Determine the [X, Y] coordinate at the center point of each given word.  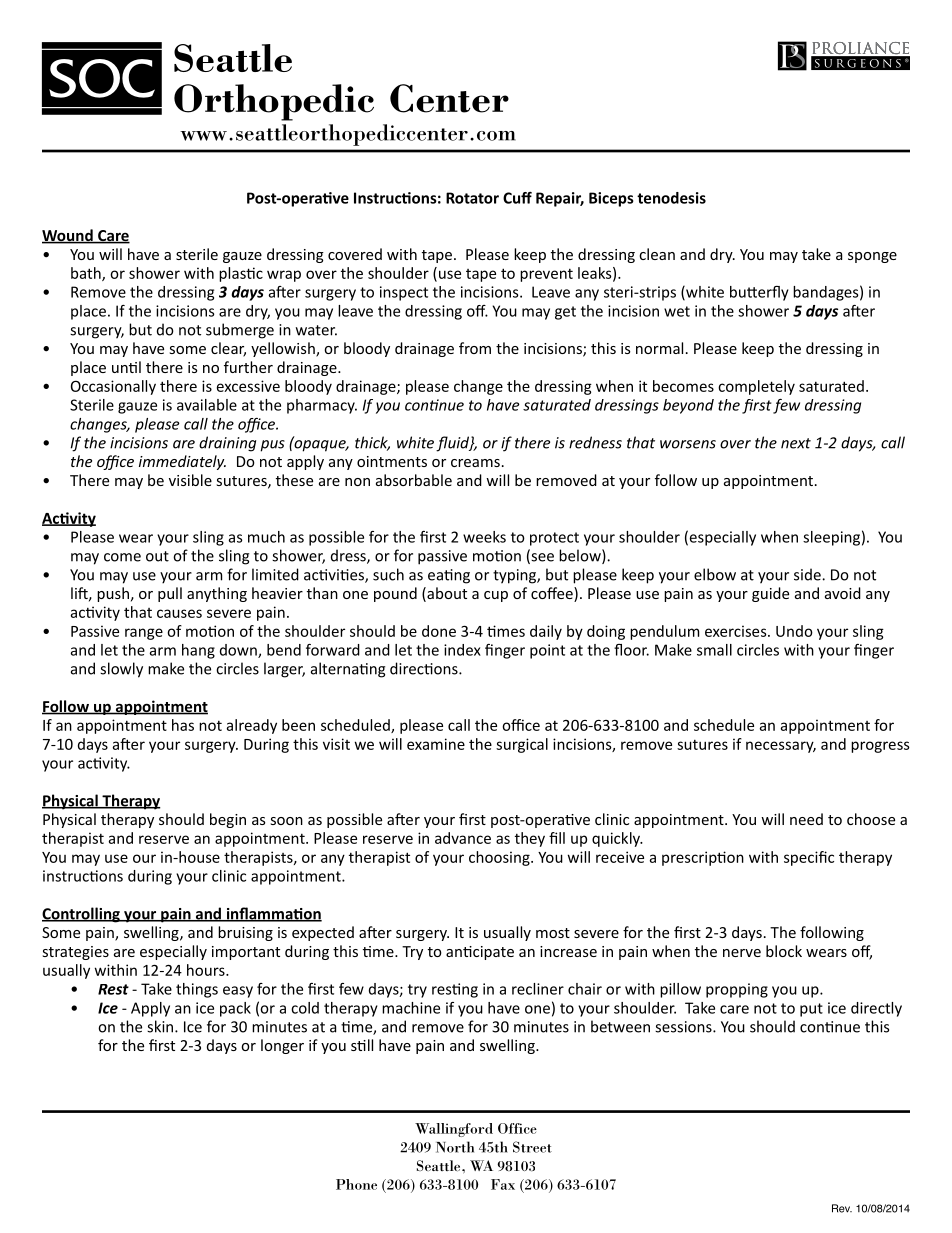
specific [809, 858]
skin [161, 1026]
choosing [500, 858]
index [462, 650]
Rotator [472, 198]
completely [756, 387]
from [475, 348]
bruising [245, 933]
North [455, 1147]
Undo [794, 631]
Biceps [611, 199]
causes [179, 613]
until [126, 367]
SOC [102, 78]
